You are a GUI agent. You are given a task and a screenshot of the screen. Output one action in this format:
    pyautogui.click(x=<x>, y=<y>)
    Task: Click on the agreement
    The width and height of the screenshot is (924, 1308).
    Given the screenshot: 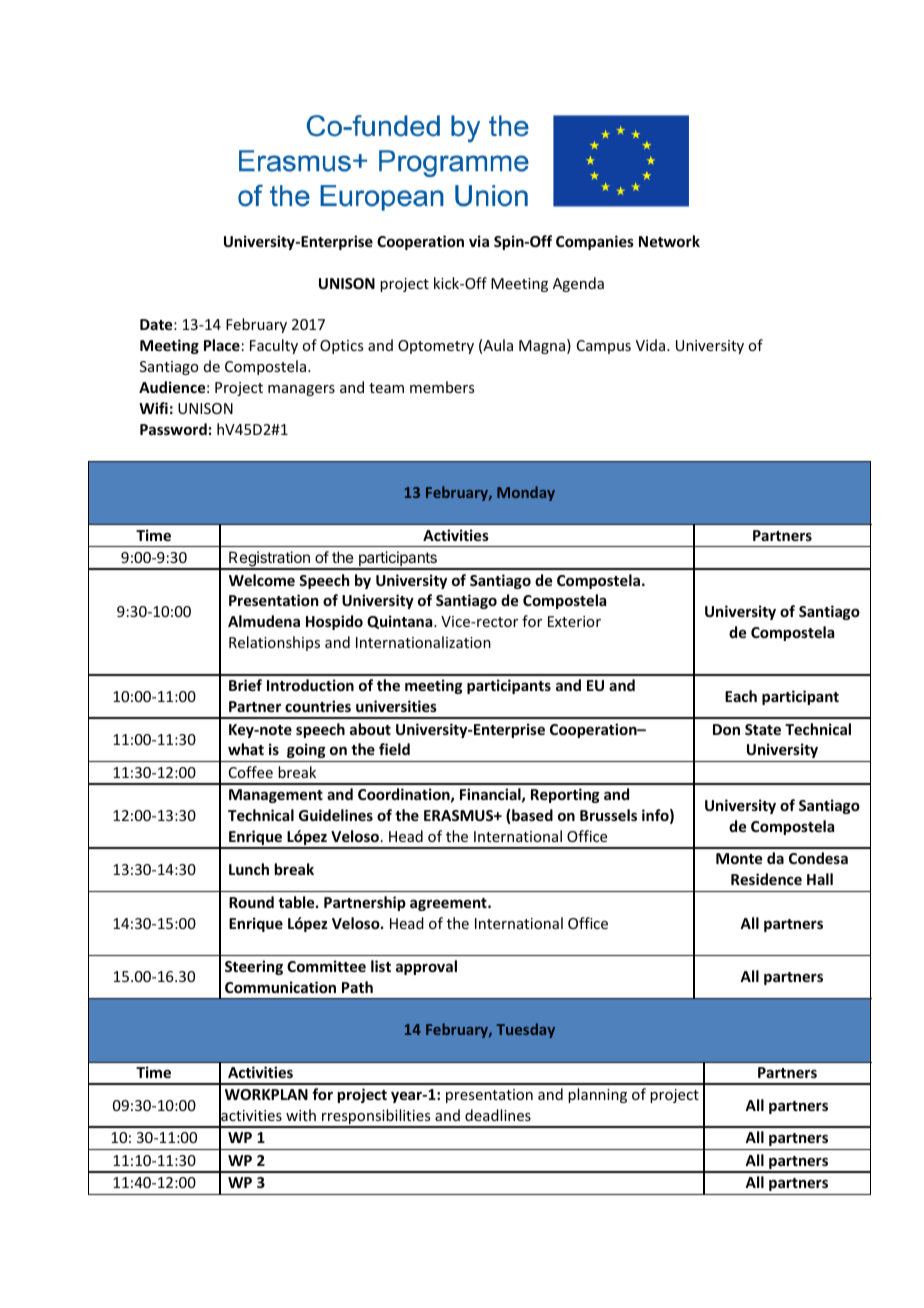 What is the action you would take?
    pyautogui.click(x=449, y=904)
